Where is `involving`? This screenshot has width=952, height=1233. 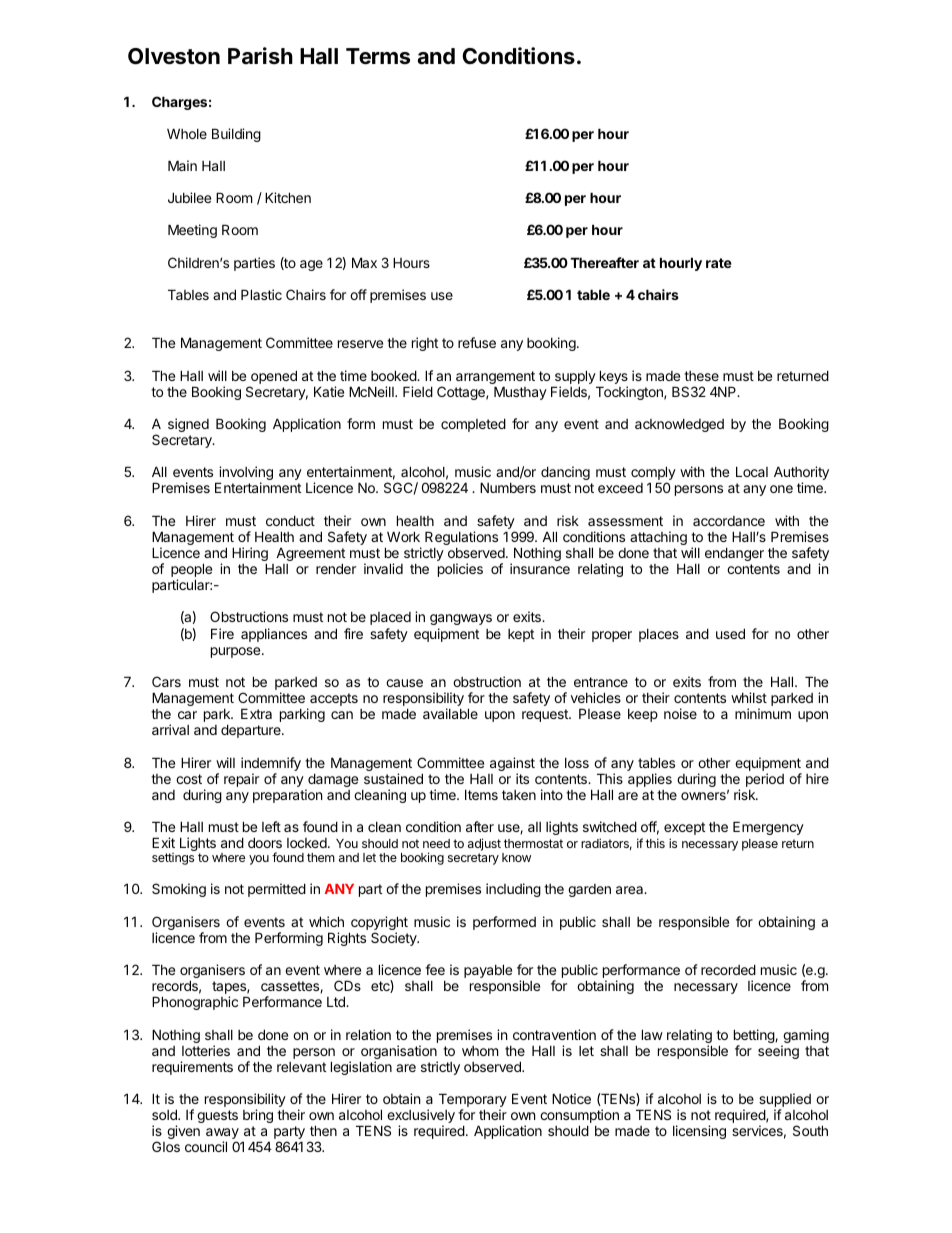 involving is located at coordinates (245, 474).
